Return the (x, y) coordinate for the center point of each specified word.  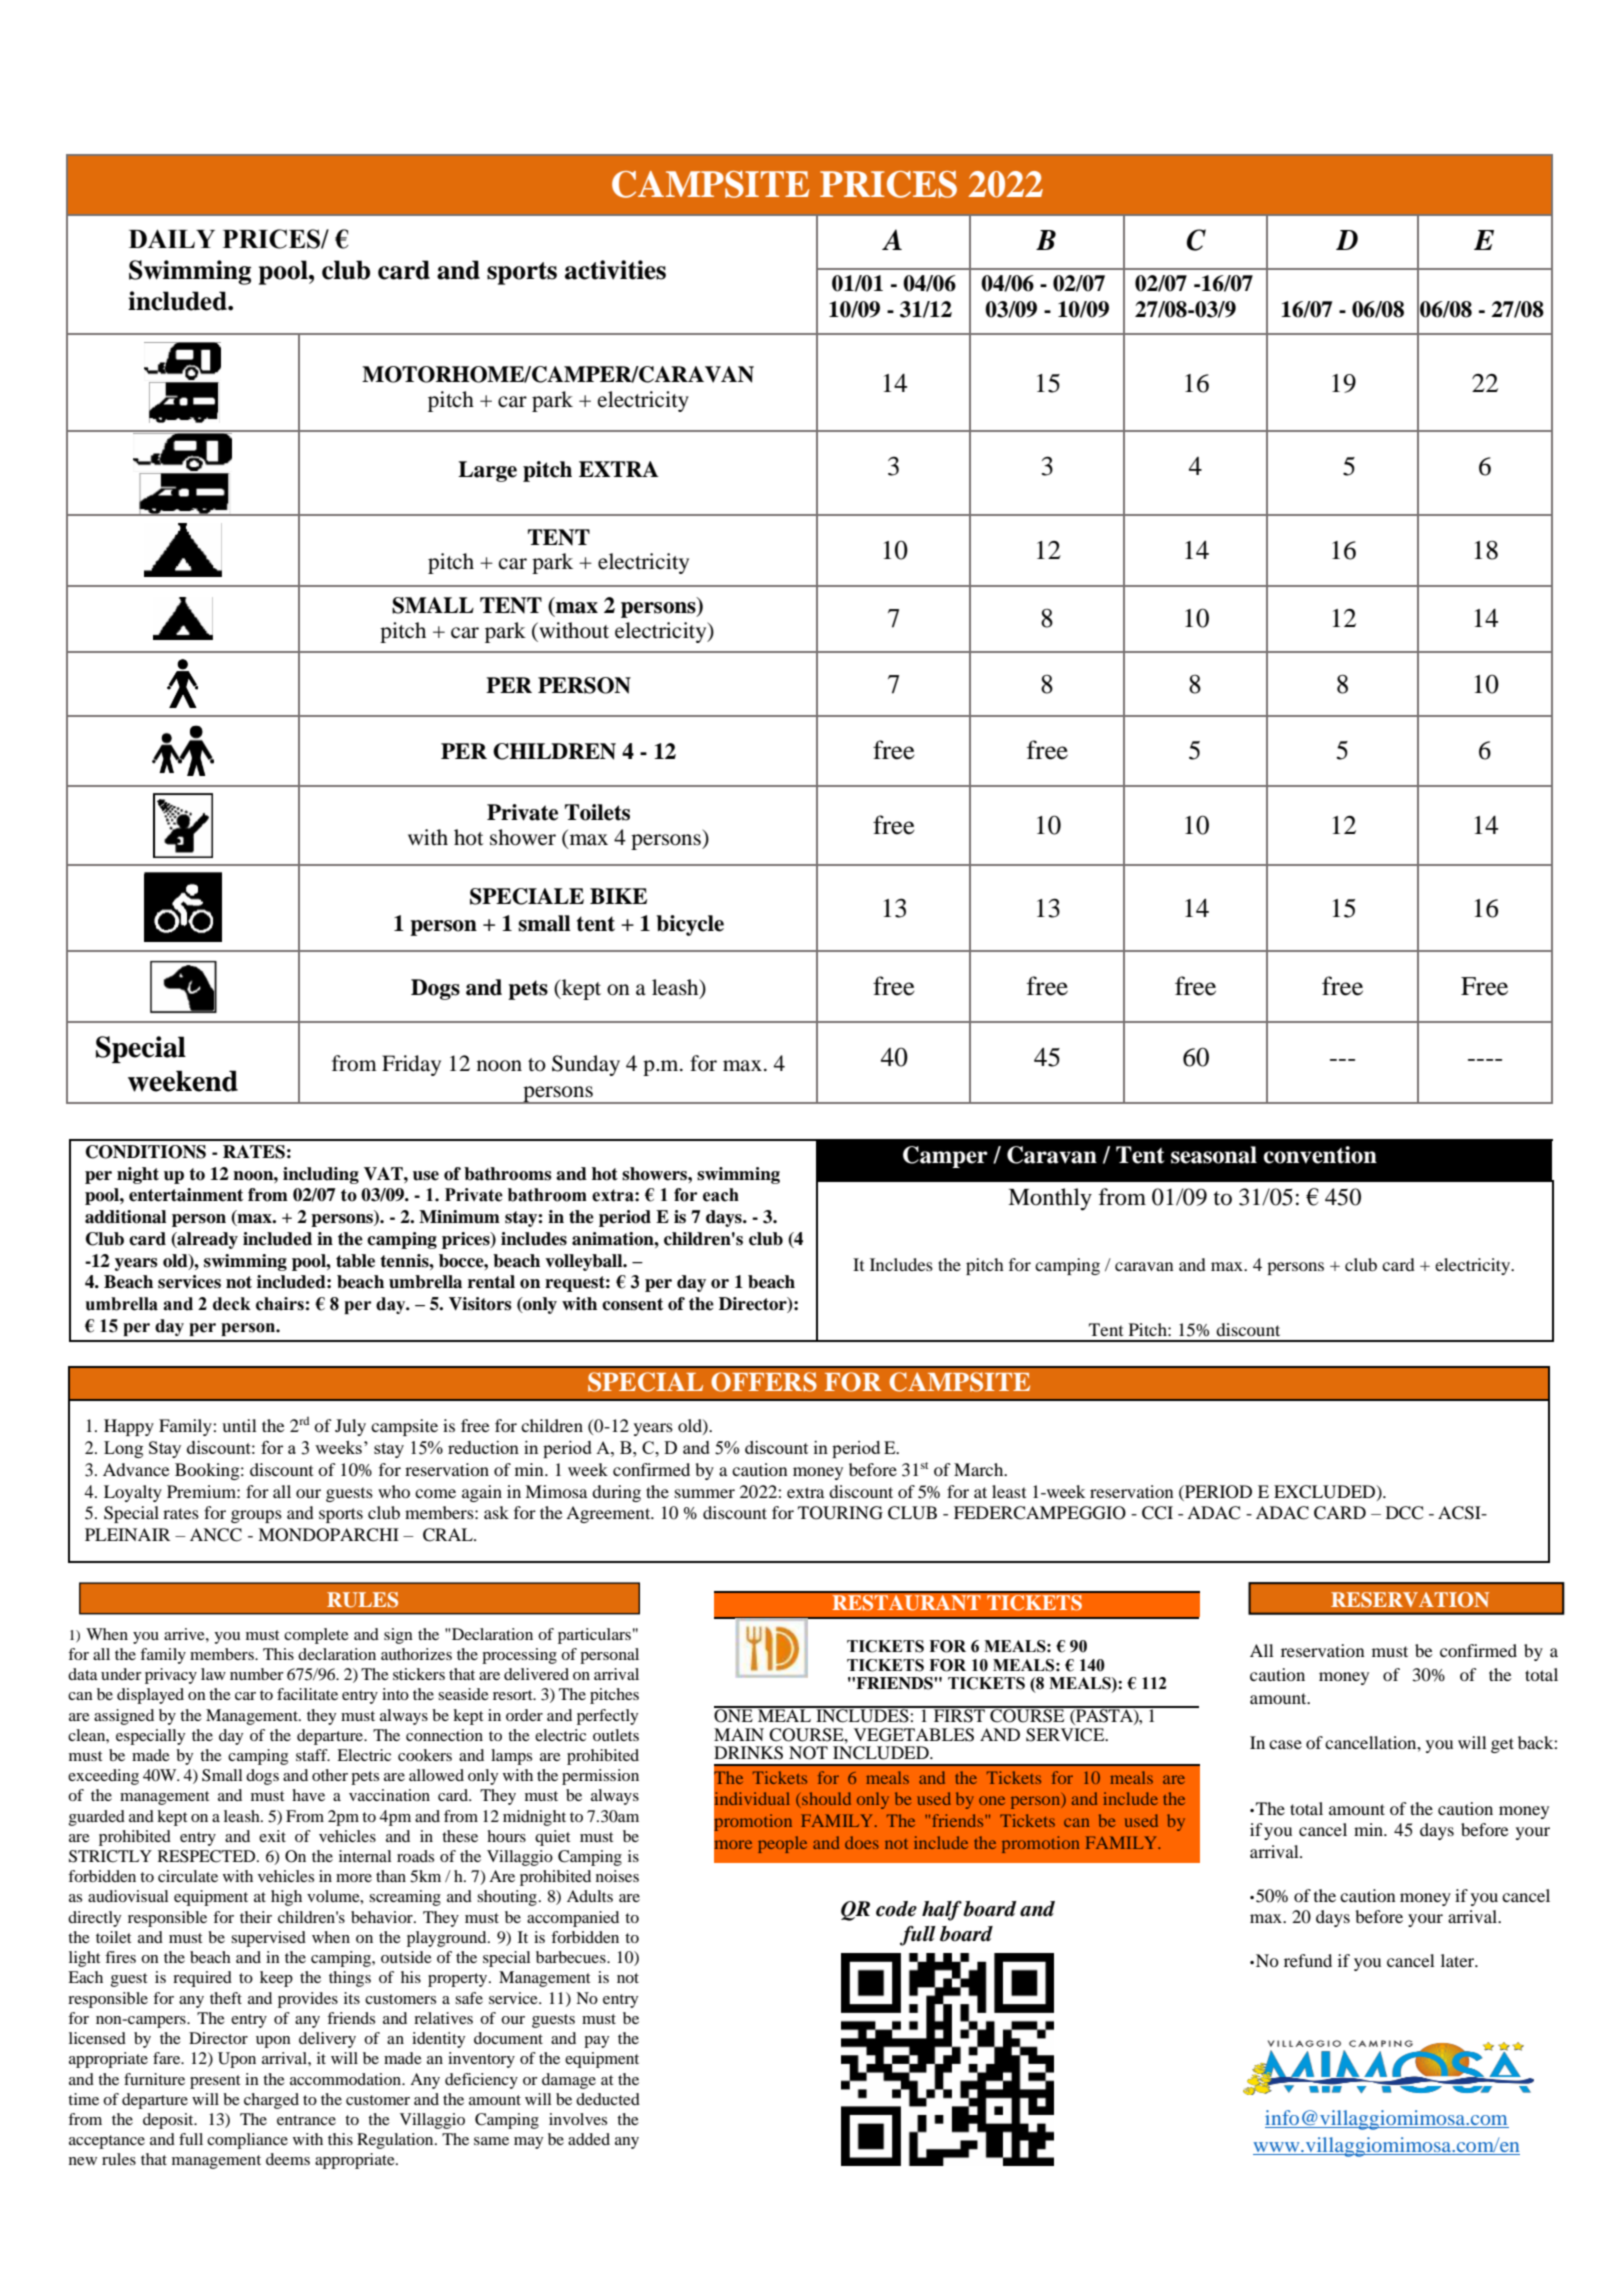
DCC (1404, 1513)
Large (487, 471)
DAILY (172, 238)
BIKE (618, 896)
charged (271, 2101)
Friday (411, 1065)
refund (1308, 1960)
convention (1320, 1155)
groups (256, 1516)
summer (705, 1493)
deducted (608, 2099)
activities (615, 270)
